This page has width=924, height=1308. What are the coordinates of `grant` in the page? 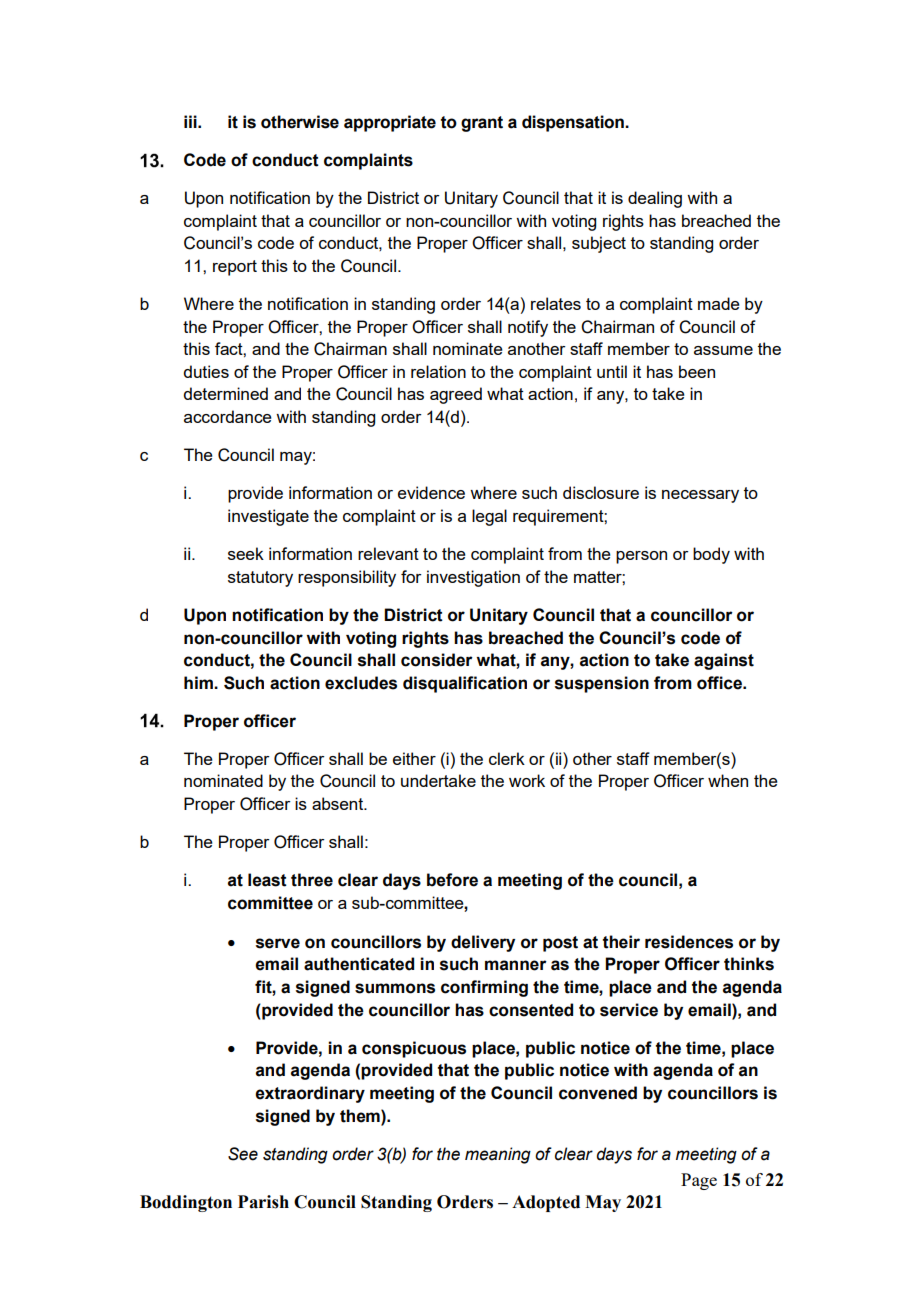 It's located at (482, 124).
